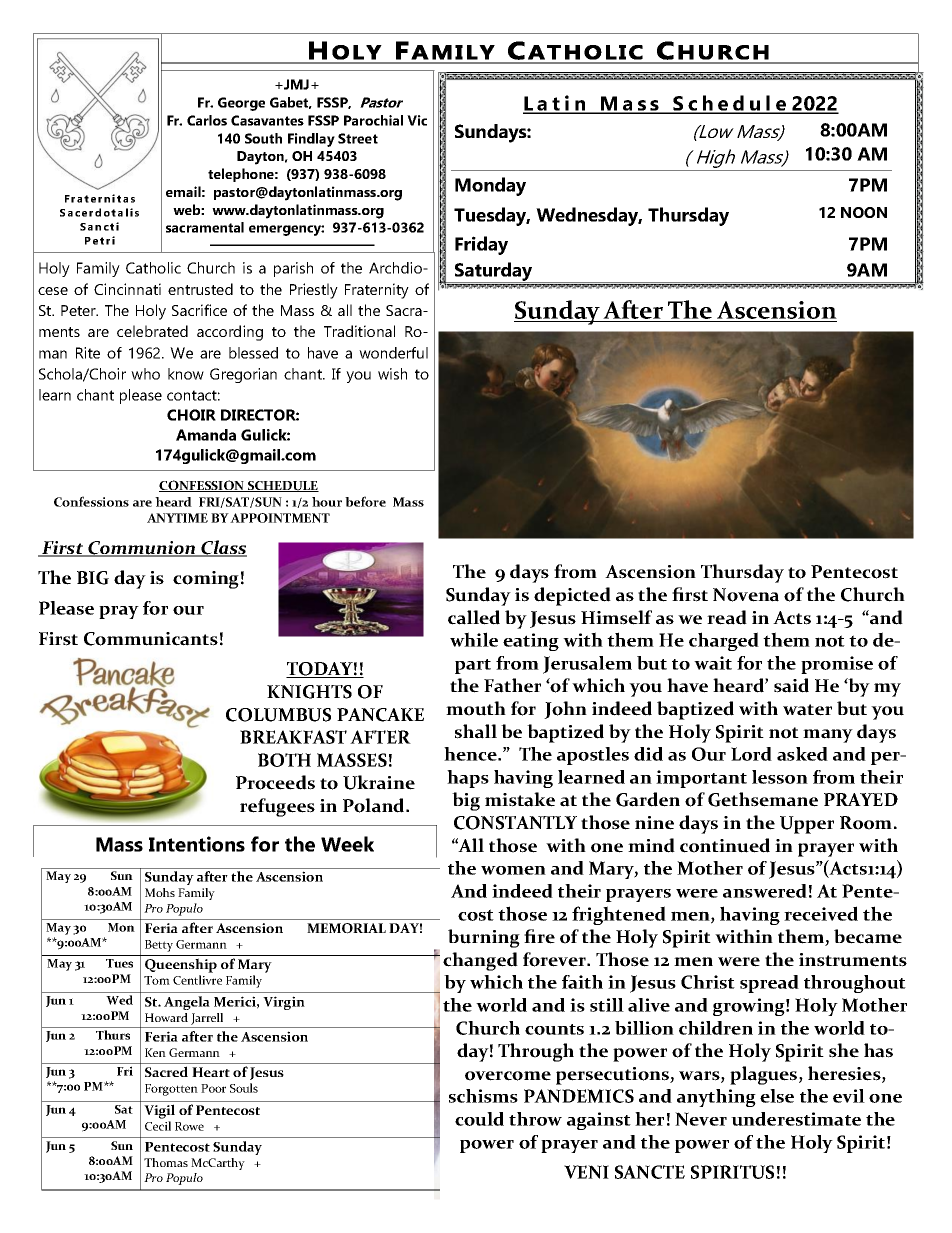  Describe the element at coordinates (417, 120) in the screenshot. I see `Vic` at that location.
